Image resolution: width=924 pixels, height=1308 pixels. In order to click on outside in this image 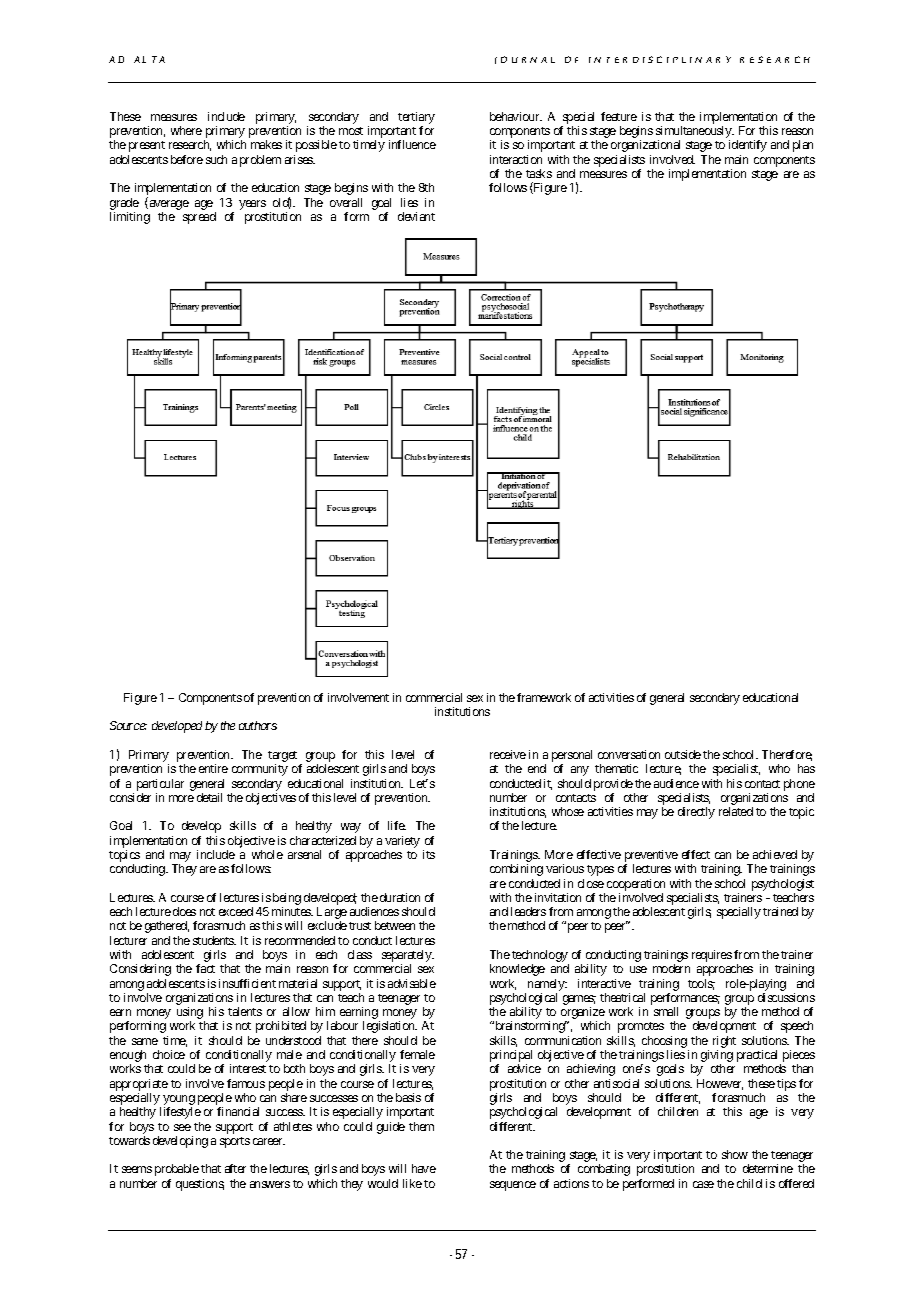, I will do `click(683, 754)`.
